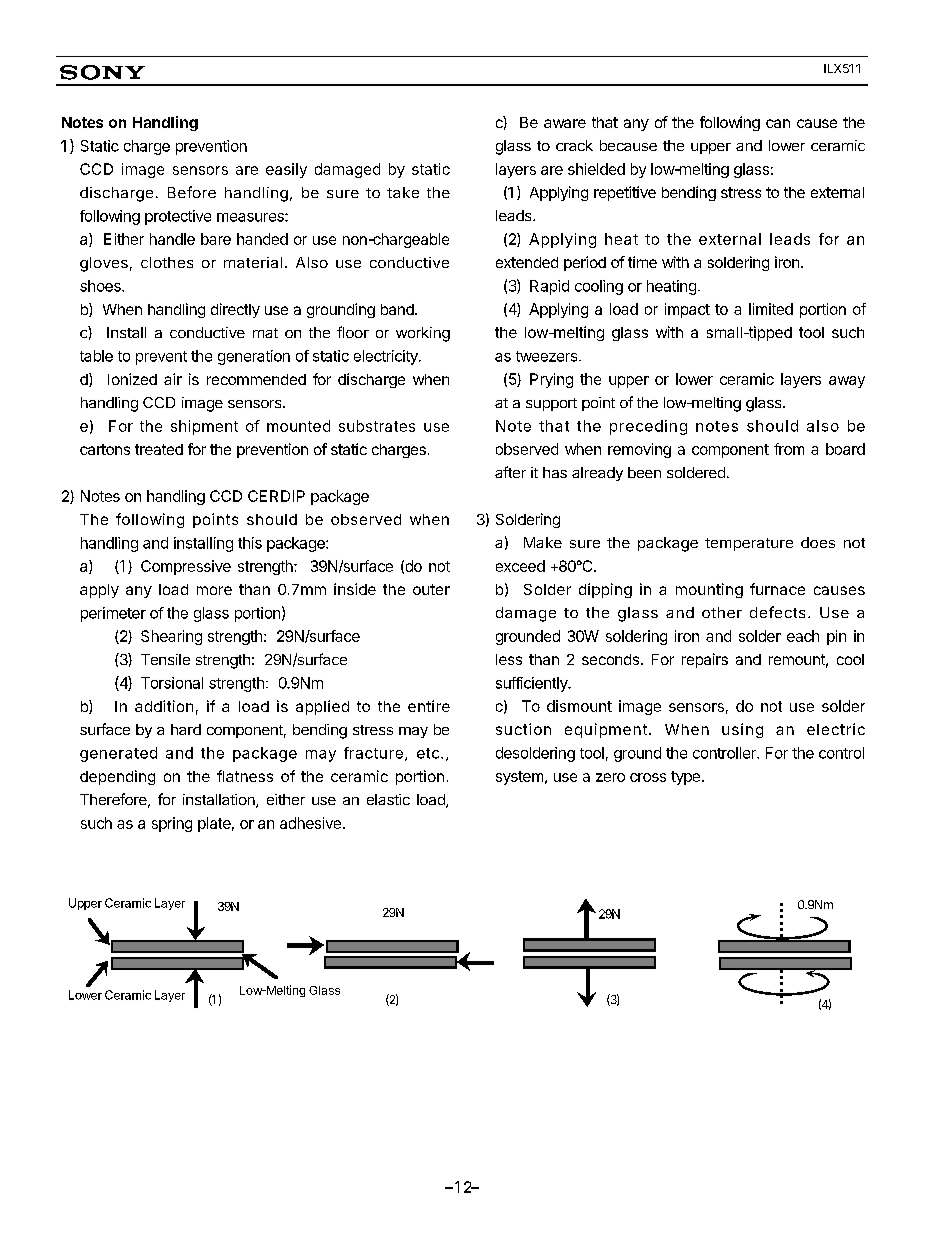 The image size is (952, 1233). I want to click on spring, so click(172, 824).
